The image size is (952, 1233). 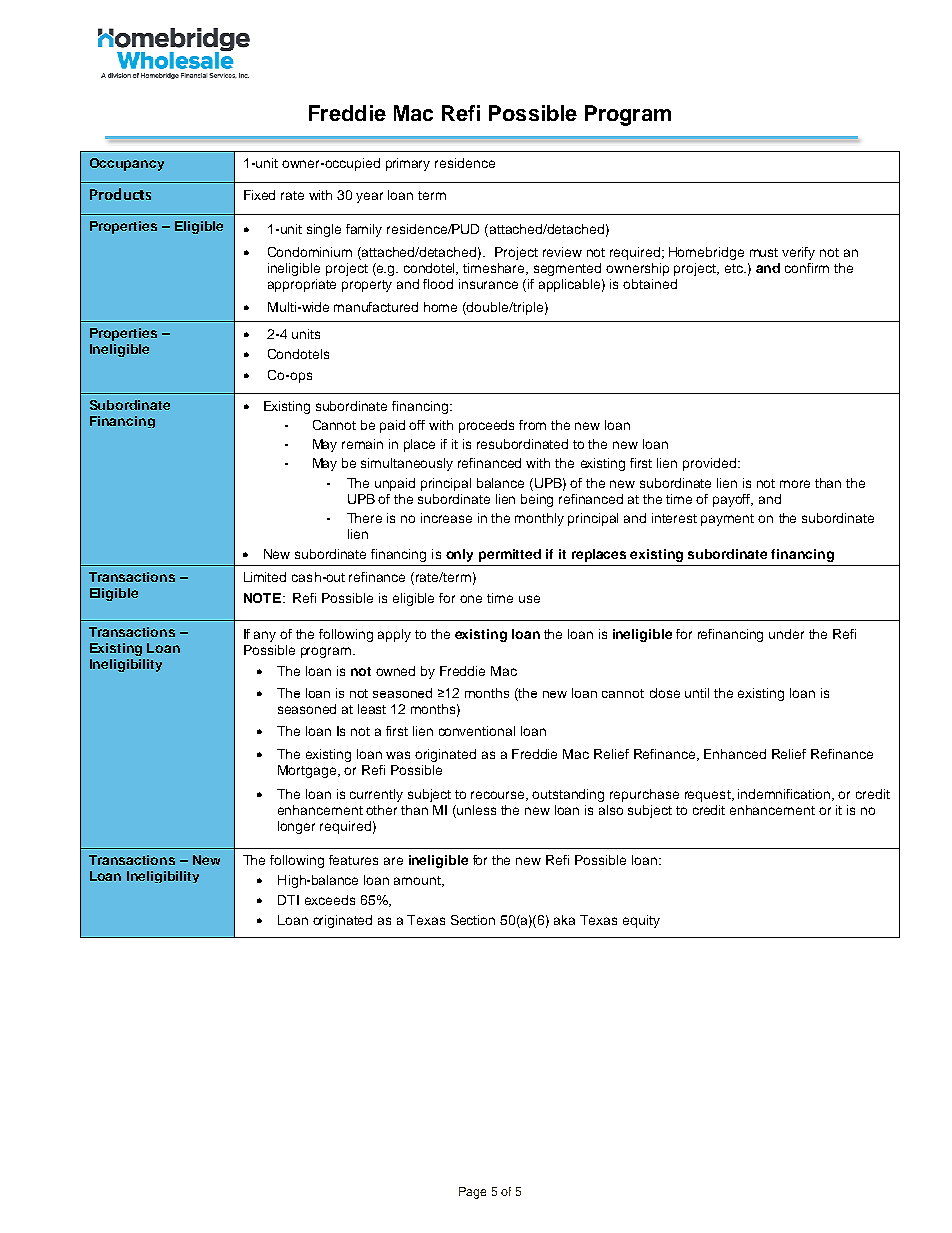 I want to click on primary, so click(x=408, y=164).
